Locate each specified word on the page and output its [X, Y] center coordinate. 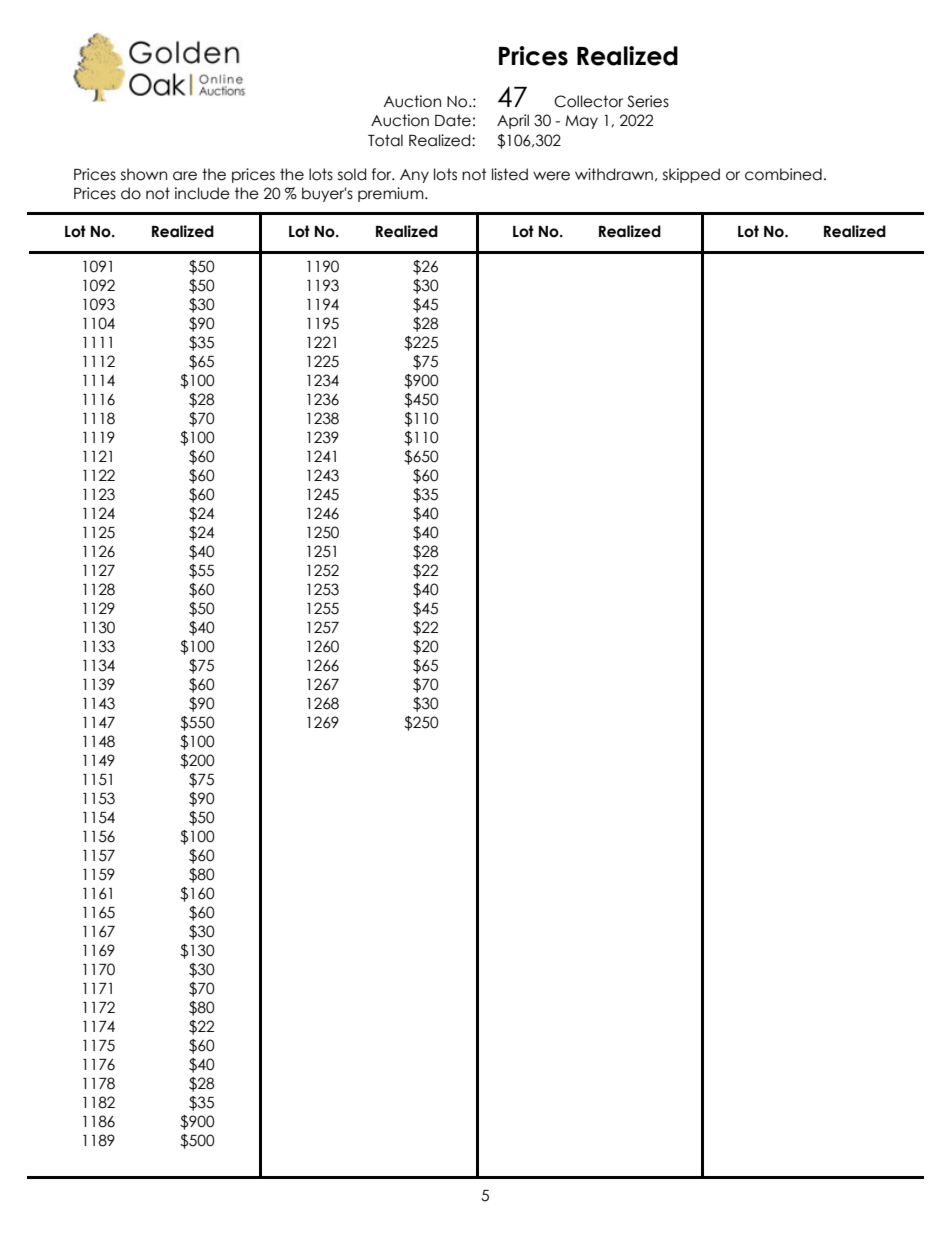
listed [510, 174]
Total [385, 140]
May [581, 122]
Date [453, 120]
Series [648, 101]
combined [783, 174]
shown [144, 174]
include [202, 193]
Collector [588, 101]
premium [392, 194]
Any [414, 176]
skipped [691, 175]
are [185, 176]
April [513, 121]
